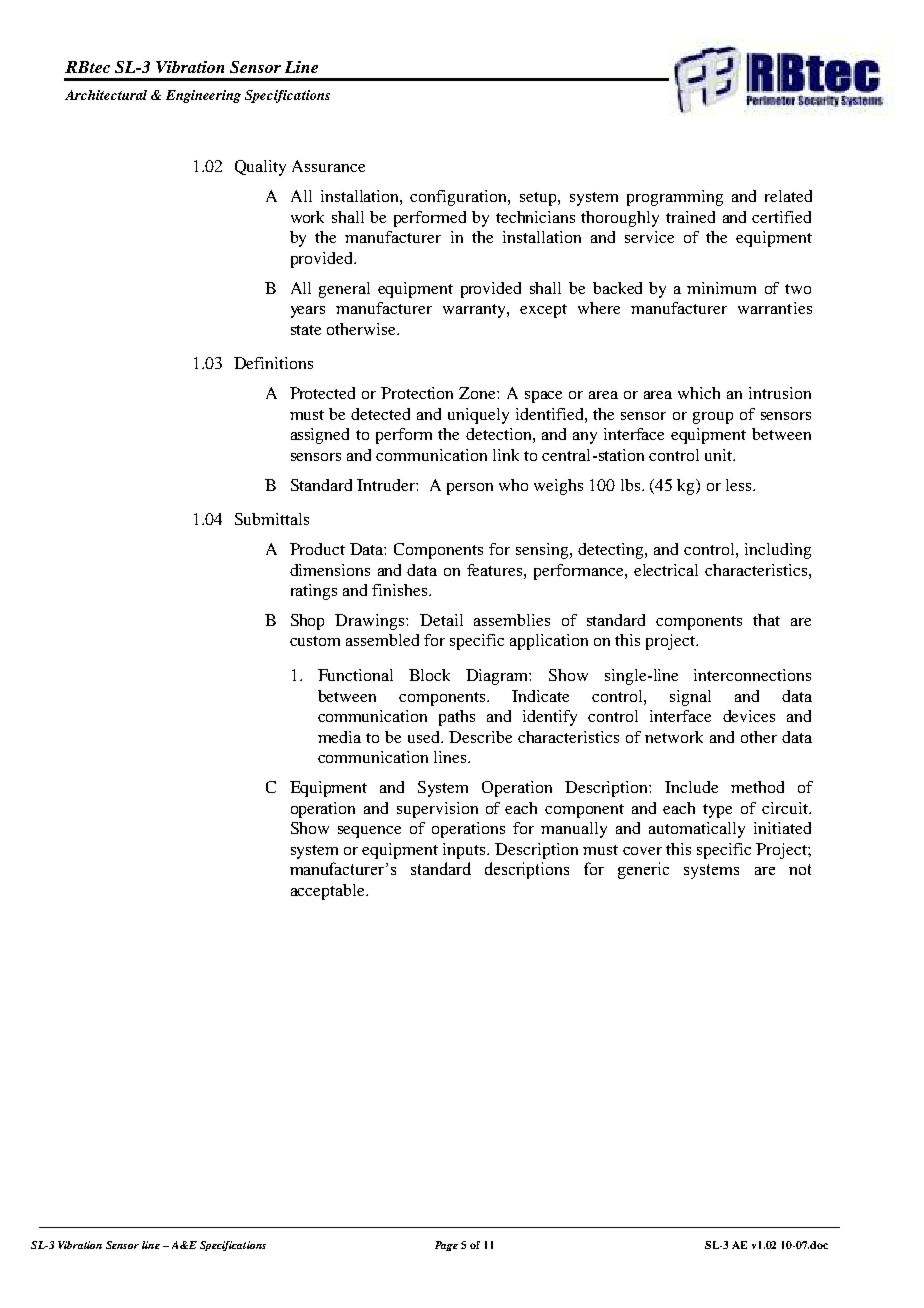  I want to click on Definitions, so click(273, 363).
